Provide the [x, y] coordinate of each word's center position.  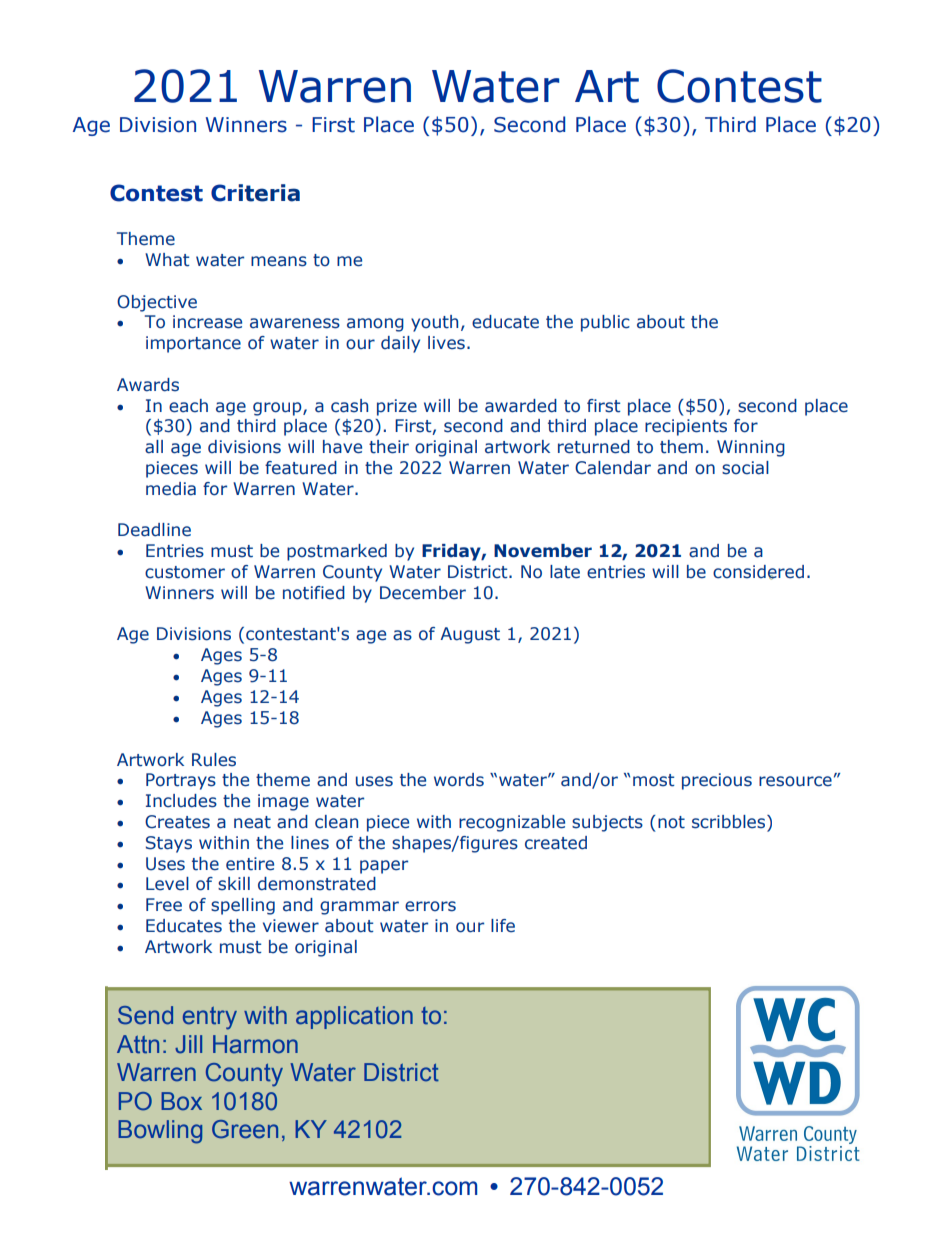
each [188, 406]
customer [185, 572]
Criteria [255, 193]
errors [430, 906]
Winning [751, 448]
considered [758, 572]
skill [234, 884]
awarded [521, 406]
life [503, 926]
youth [434, 323]
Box [181, 1101]
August [470, 635]
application [354, 1017]
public [605, 323]
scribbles [730, 823]
